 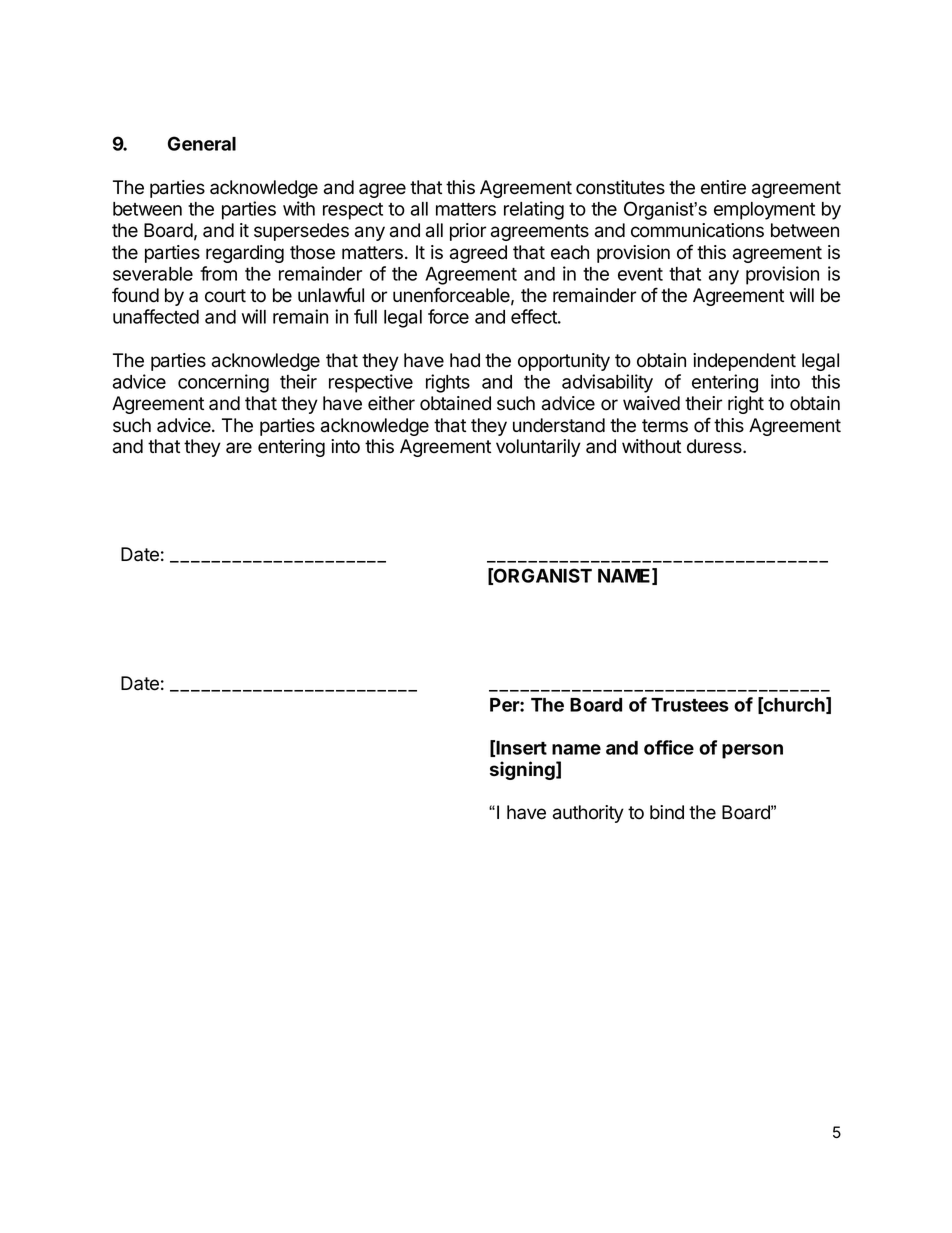 I want to click on relating, so click(x=534, y=210).
